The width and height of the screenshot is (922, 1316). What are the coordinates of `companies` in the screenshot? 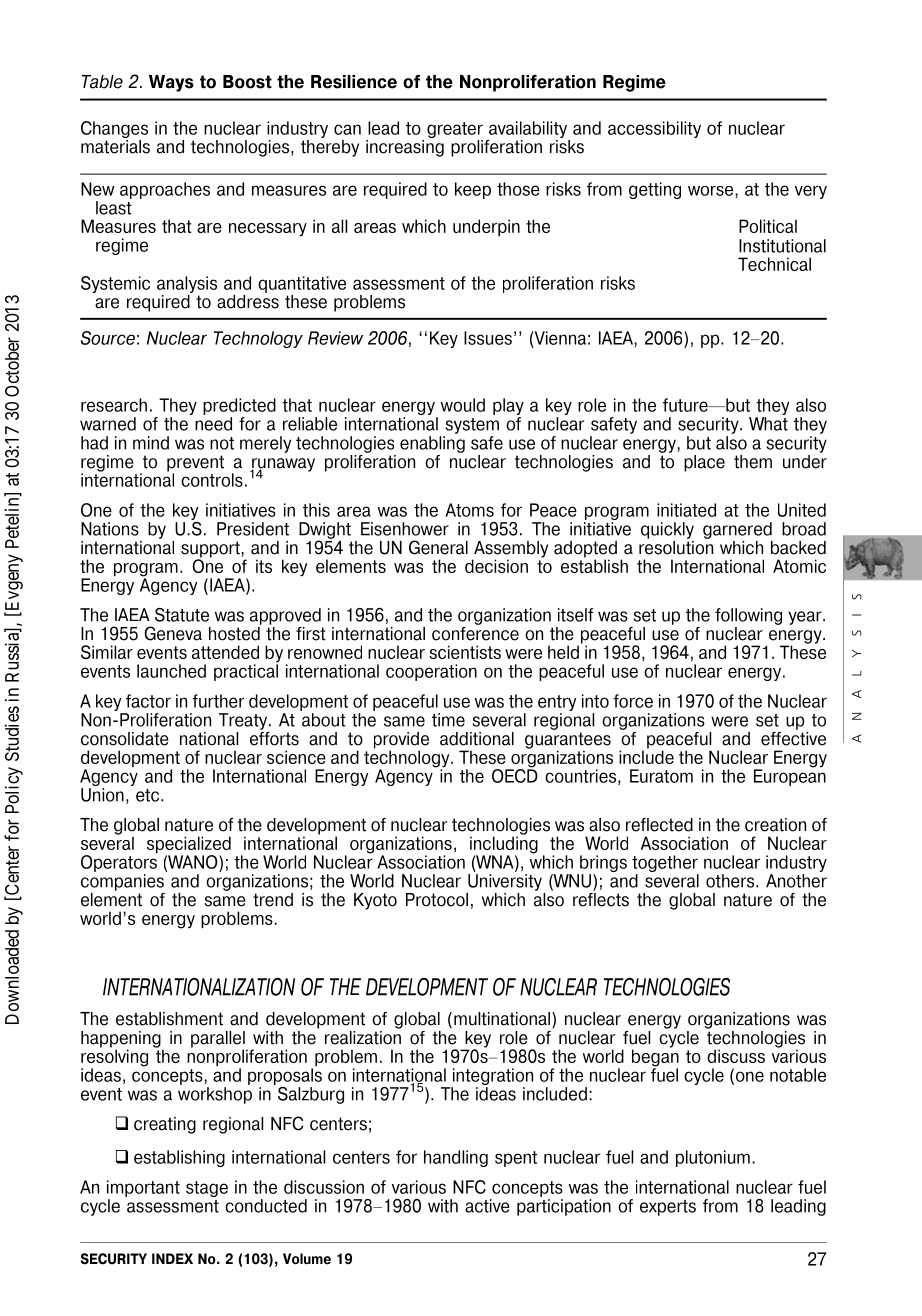 It's located at (122, 882).
